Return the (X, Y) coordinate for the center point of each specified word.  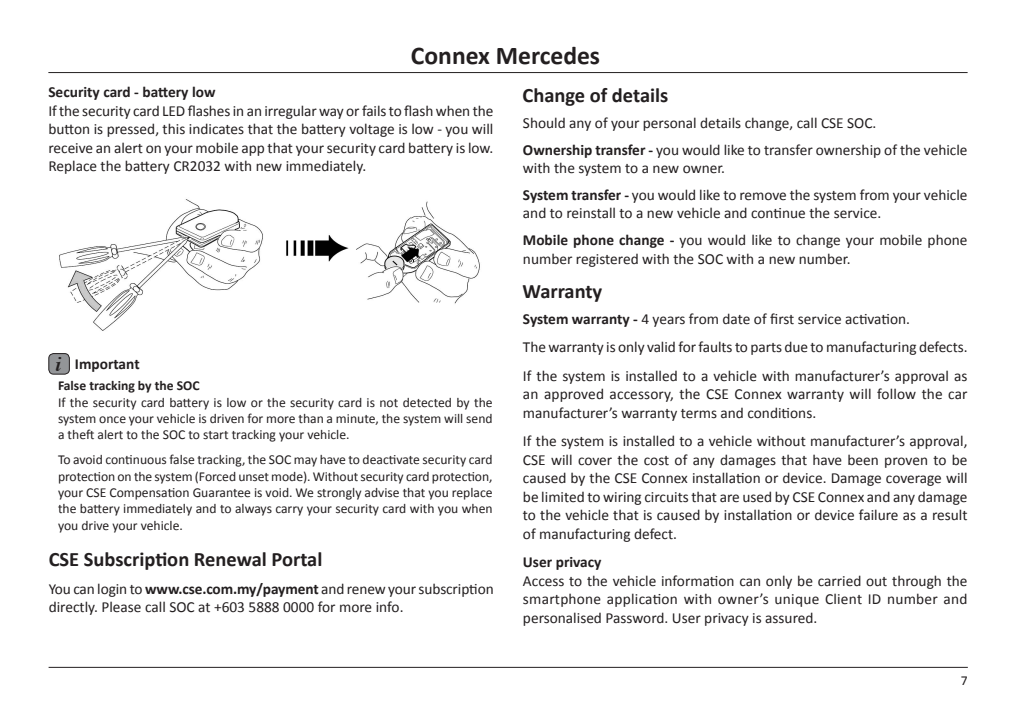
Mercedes (548, 56)
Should (544, 123)
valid (661, 347)
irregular (291, 112)
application (642, 600)
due (796, 347)
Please (121, 607)
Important (107, 365)
